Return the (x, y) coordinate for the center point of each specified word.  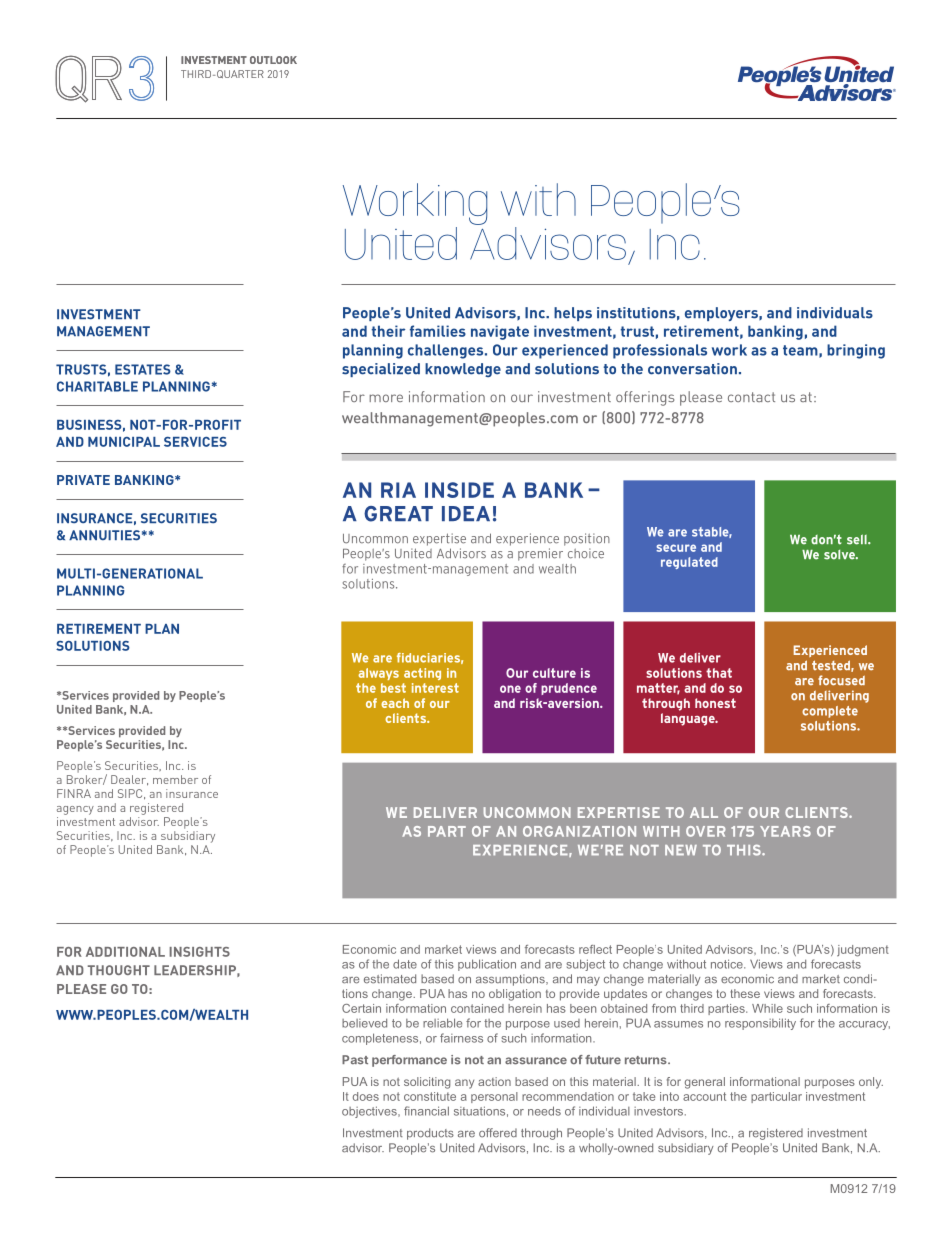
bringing (856, 351)
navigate (500, 332)
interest (435, 688)
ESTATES (143, 369)
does (366, 1096)
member (175, 779)
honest (715, 703)
